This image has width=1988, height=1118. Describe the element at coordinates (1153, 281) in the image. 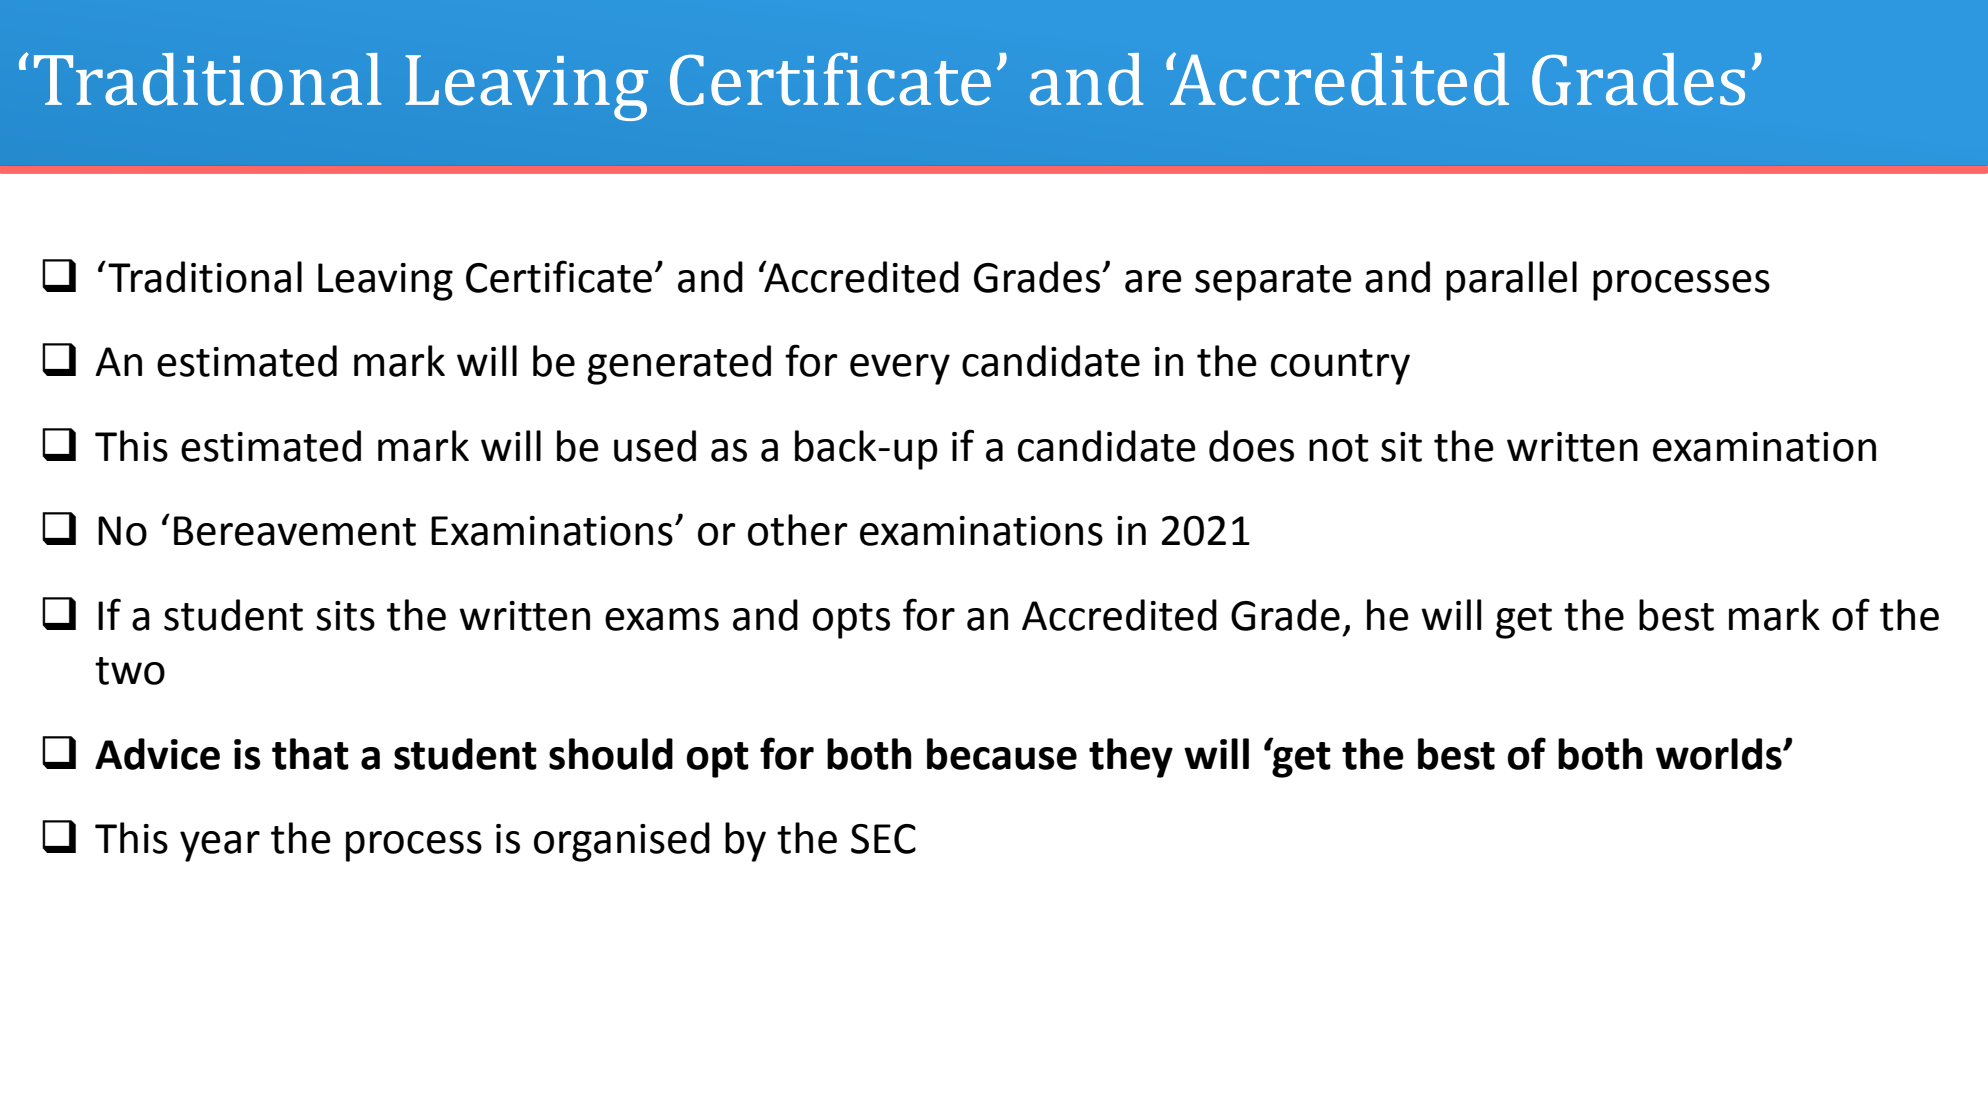

I see `are` at that location.
